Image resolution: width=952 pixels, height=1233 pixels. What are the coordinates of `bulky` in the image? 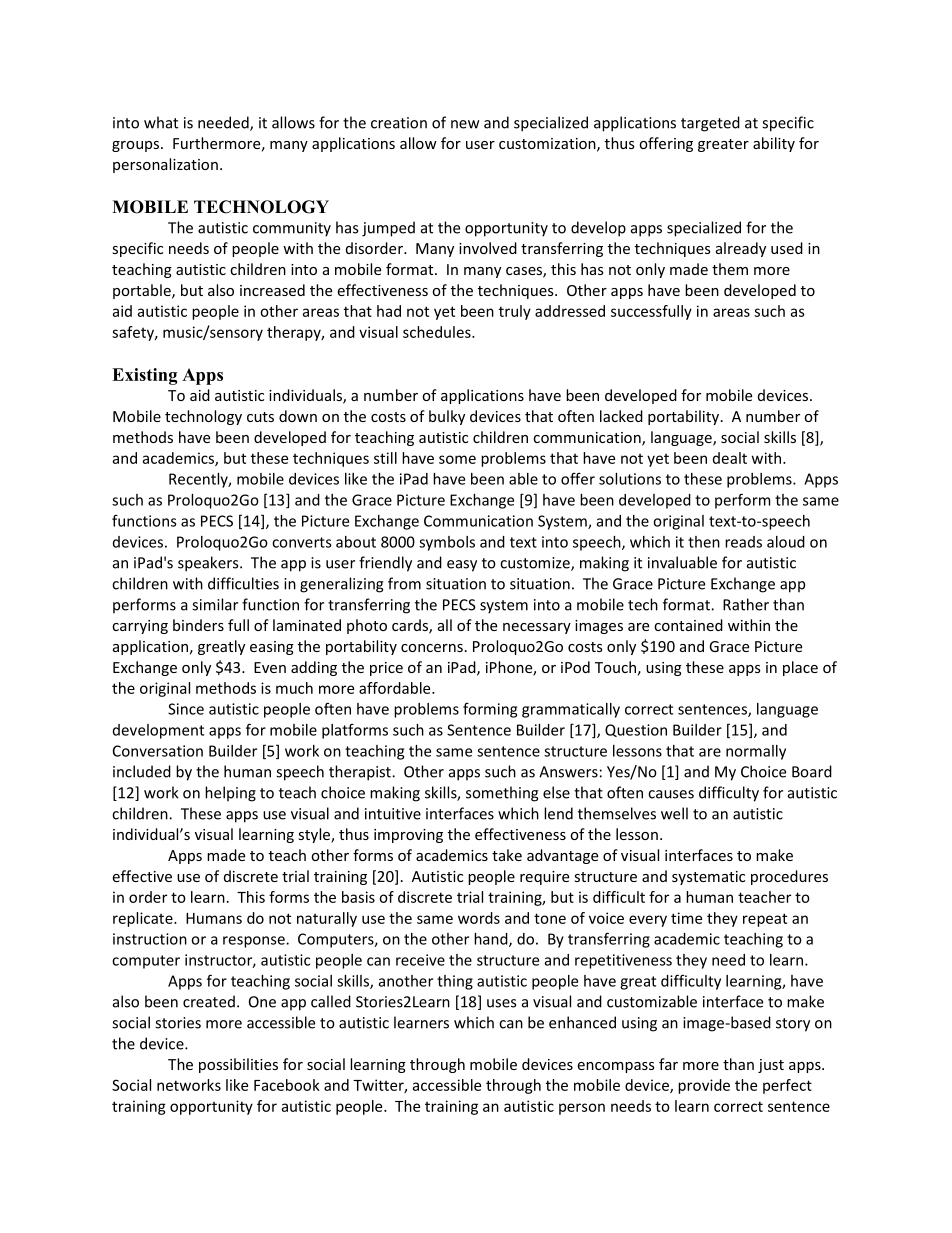 It's located at (447, 417).
